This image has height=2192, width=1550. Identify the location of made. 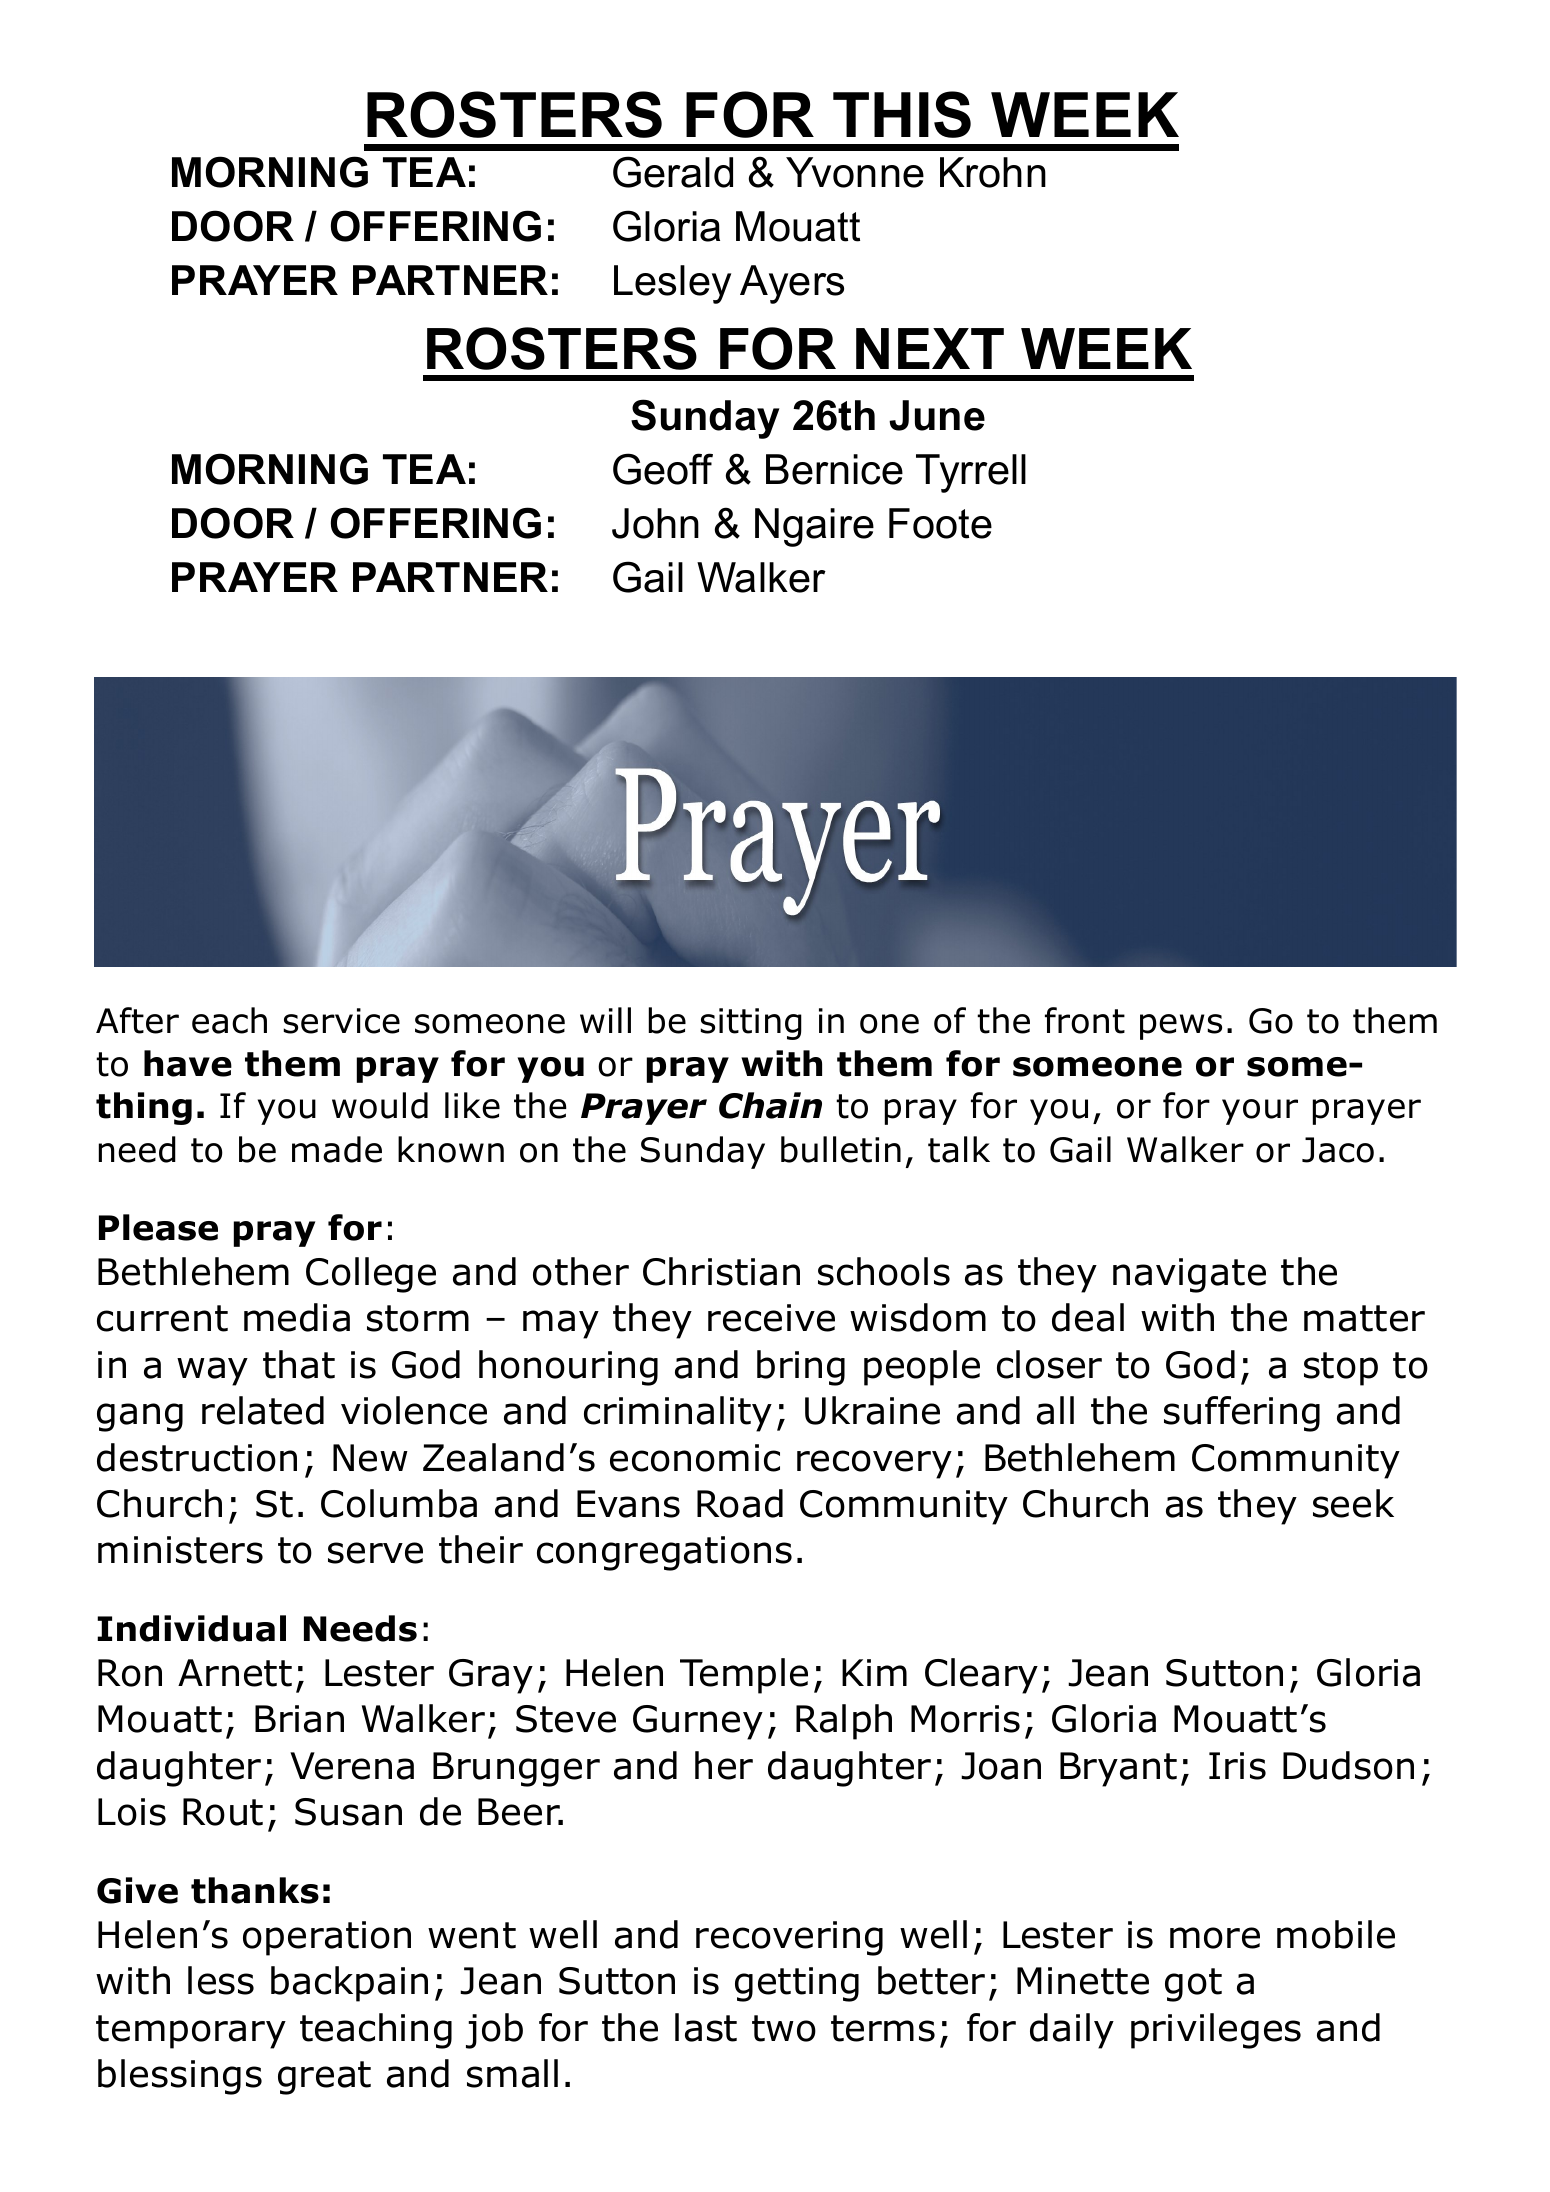
(337, 1149).
